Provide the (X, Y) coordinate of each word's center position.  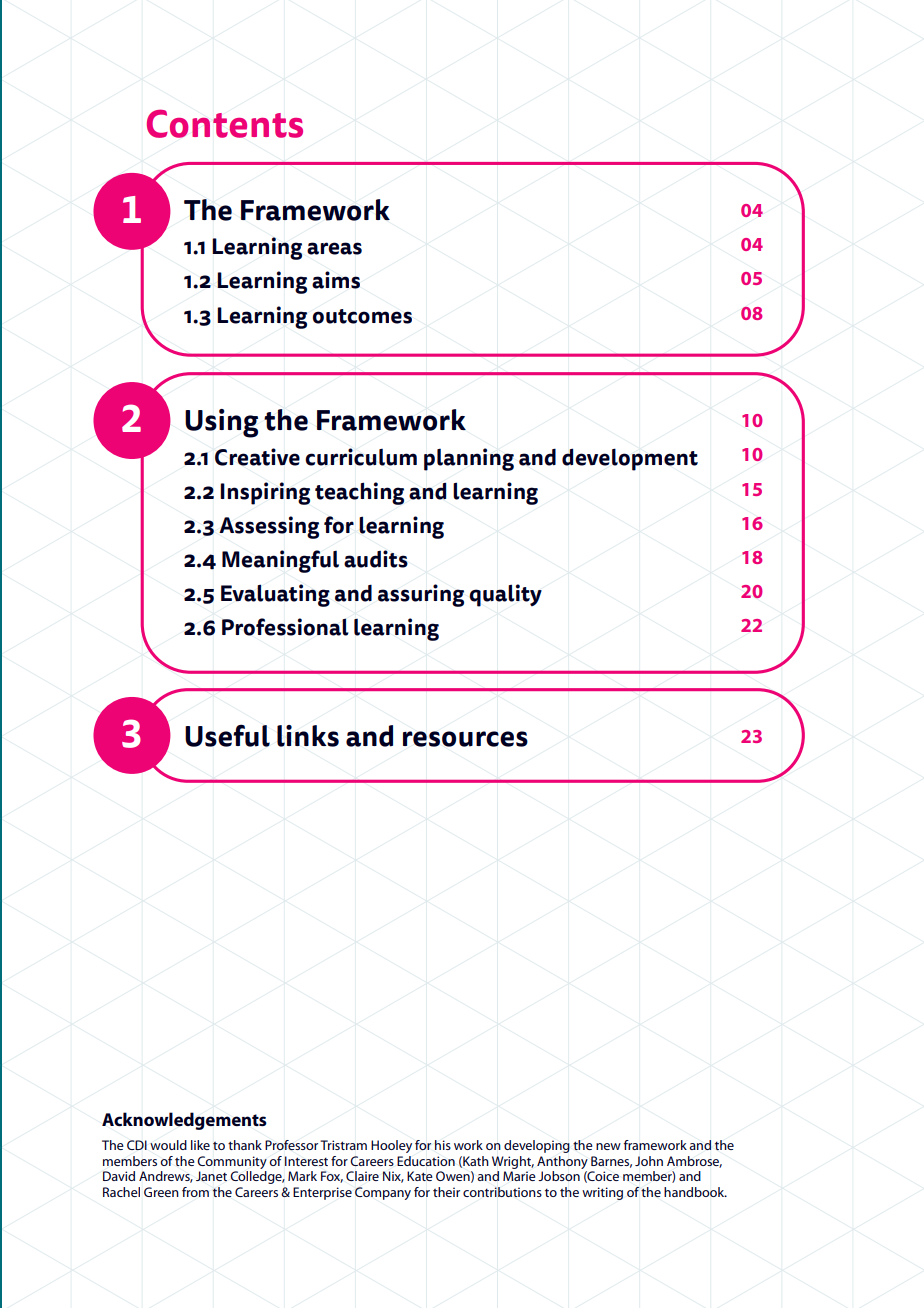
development (630, 459)
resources (465, 739)
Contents (225, 123)
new (608, 1146)
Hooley (391, 1146)
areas (334, 248)
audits (376, 559)
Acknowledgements (184, 1121)
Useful (227, 735)
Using (221, 423)
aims (336, 280)
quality (505, 595)
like (200, 1145)
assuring (421, 595)
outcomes (362, 316)
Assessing (269, 527)
